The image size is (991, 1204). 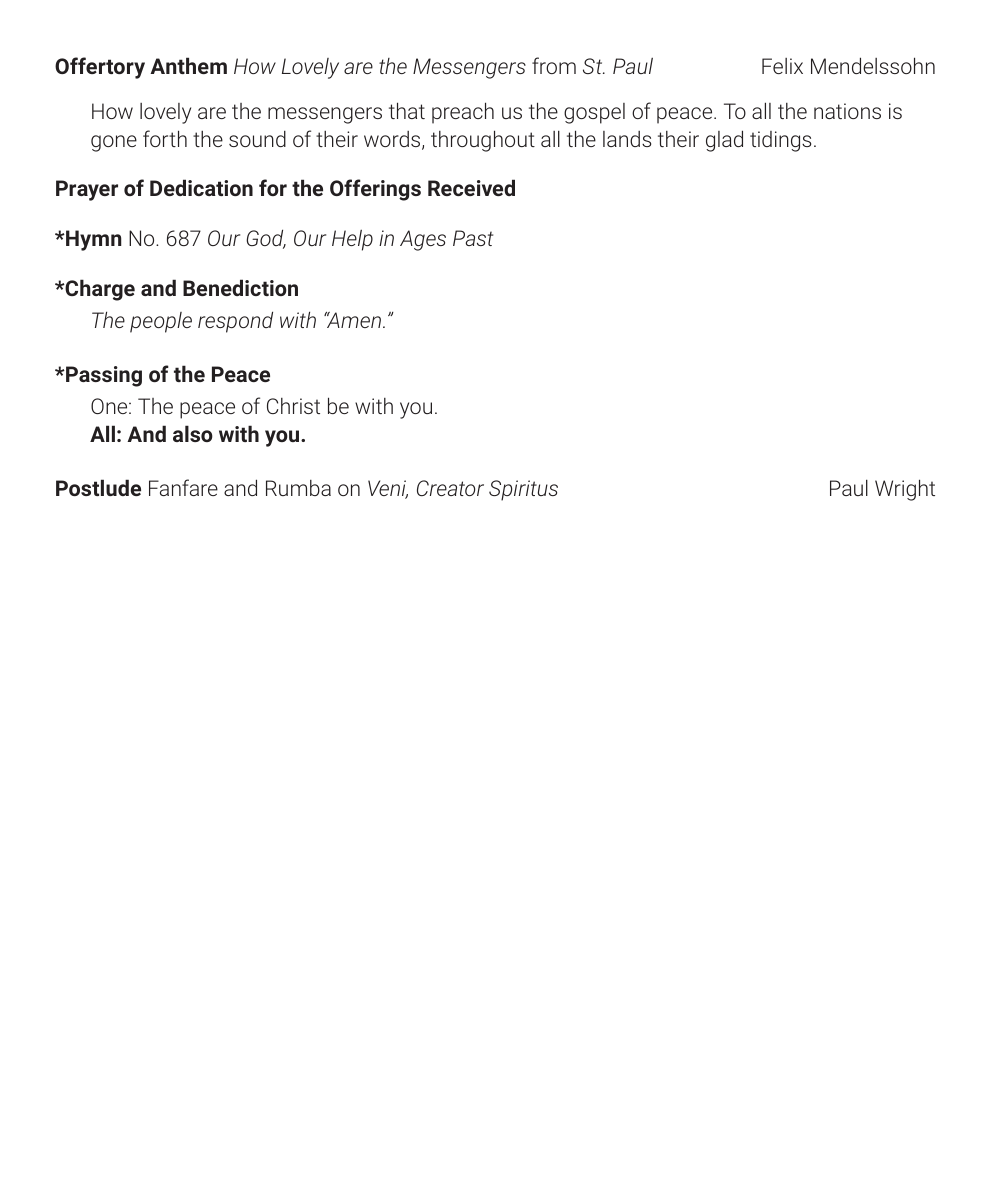 What do you see at coordinates (183, 487) in the page?
I see `Fanfare` at bounding box center [183, 487].
